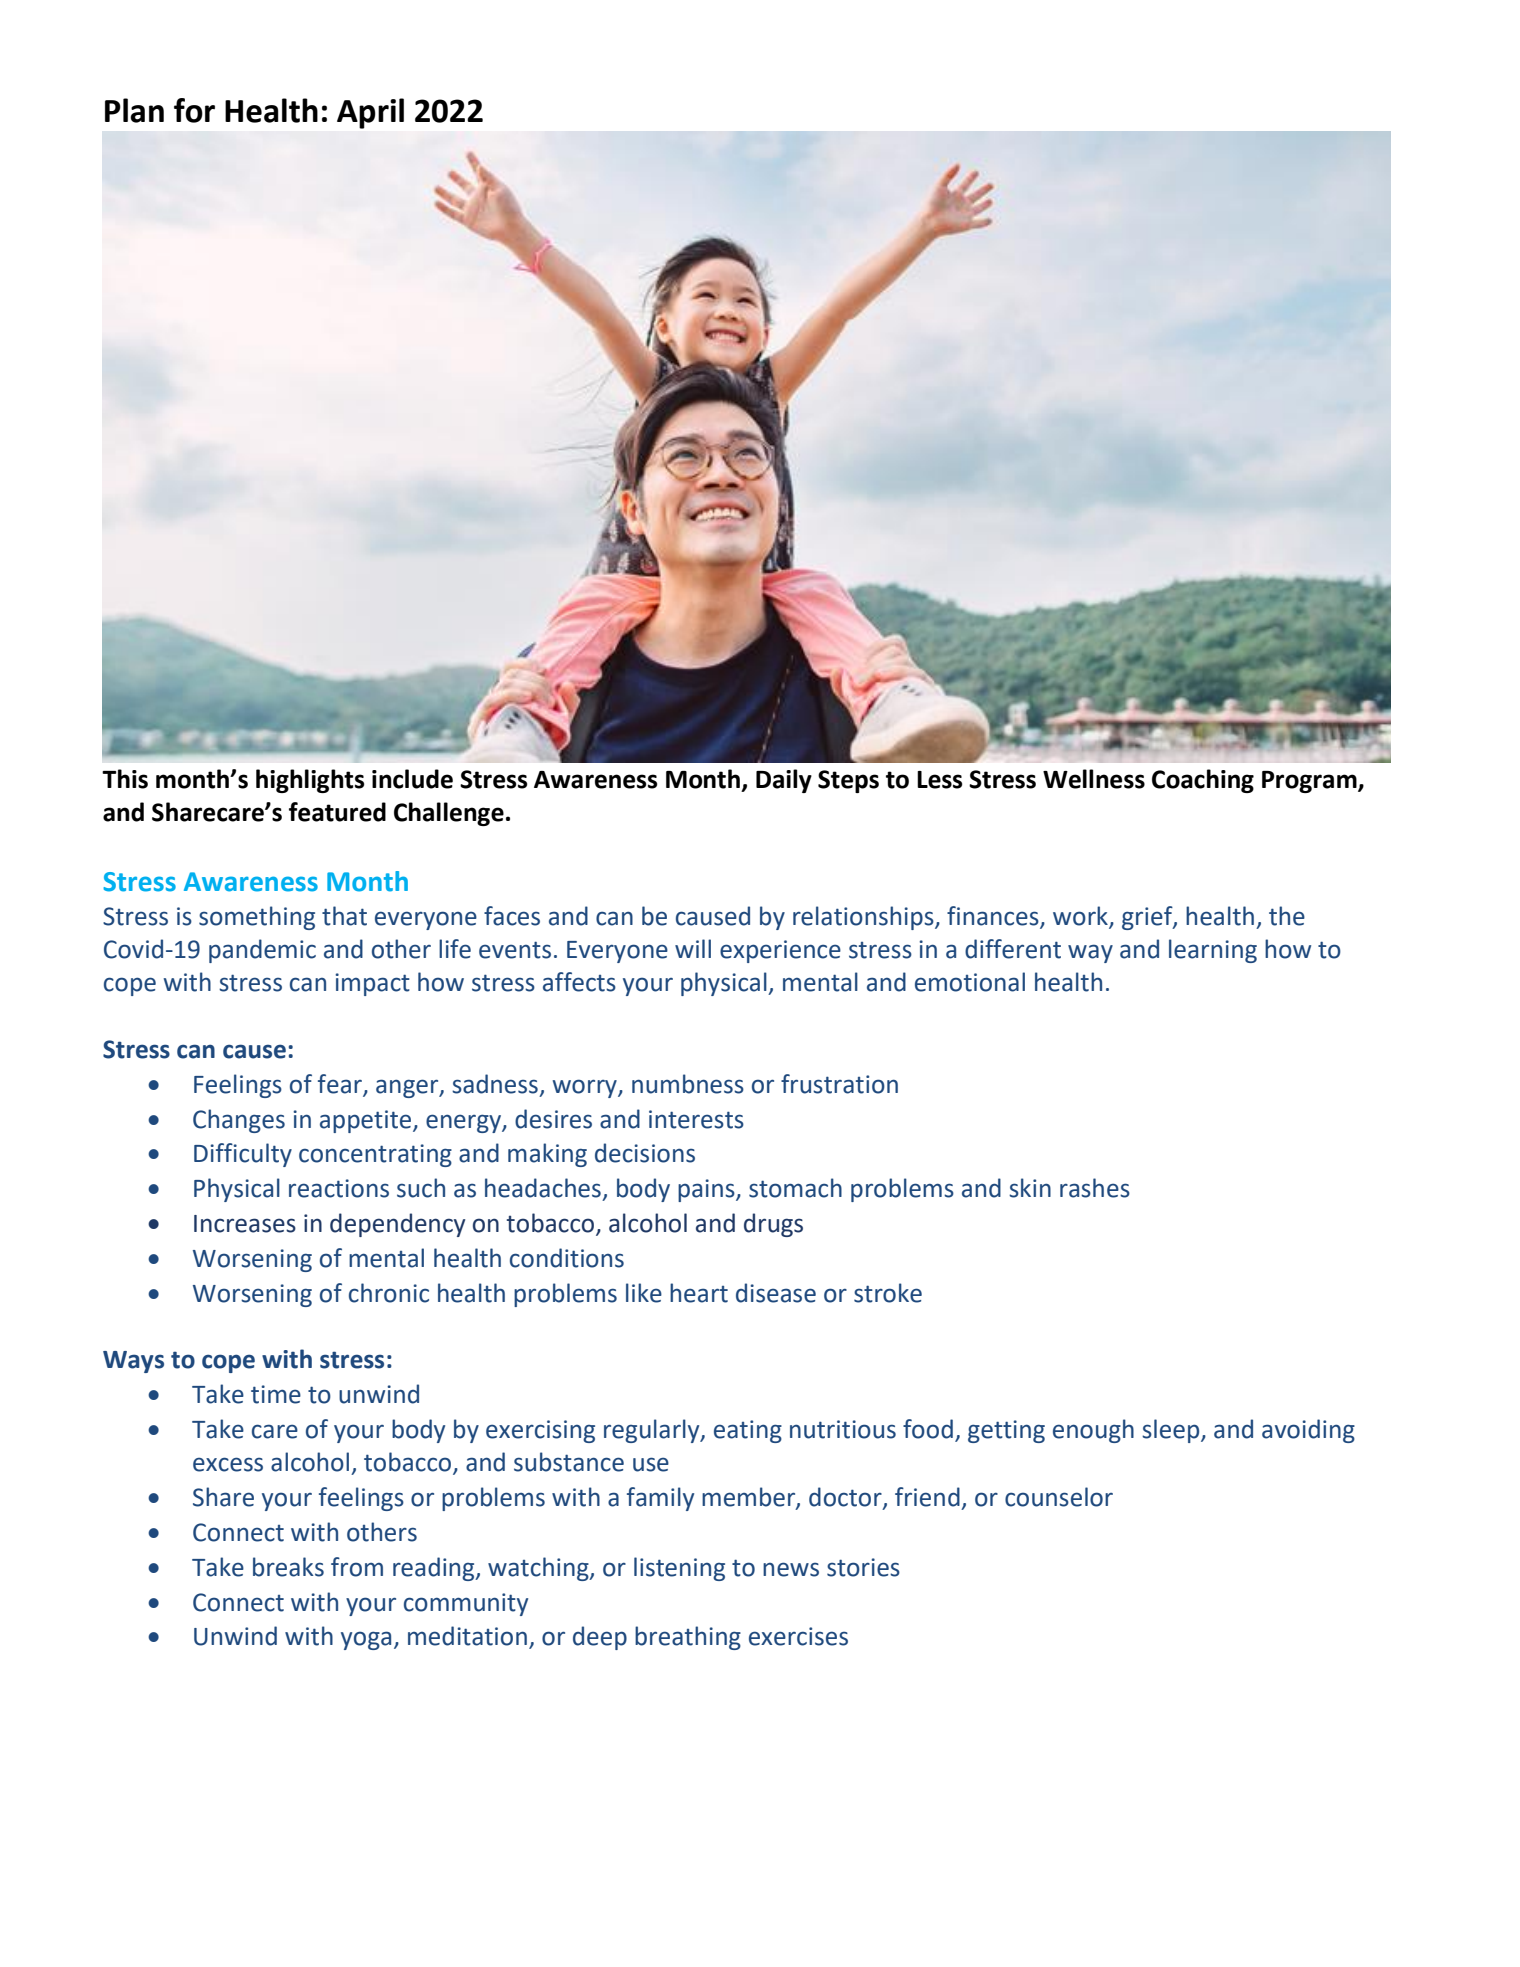 This image has width=1520, height=1967. I want to click on for, so click(194, 110).
